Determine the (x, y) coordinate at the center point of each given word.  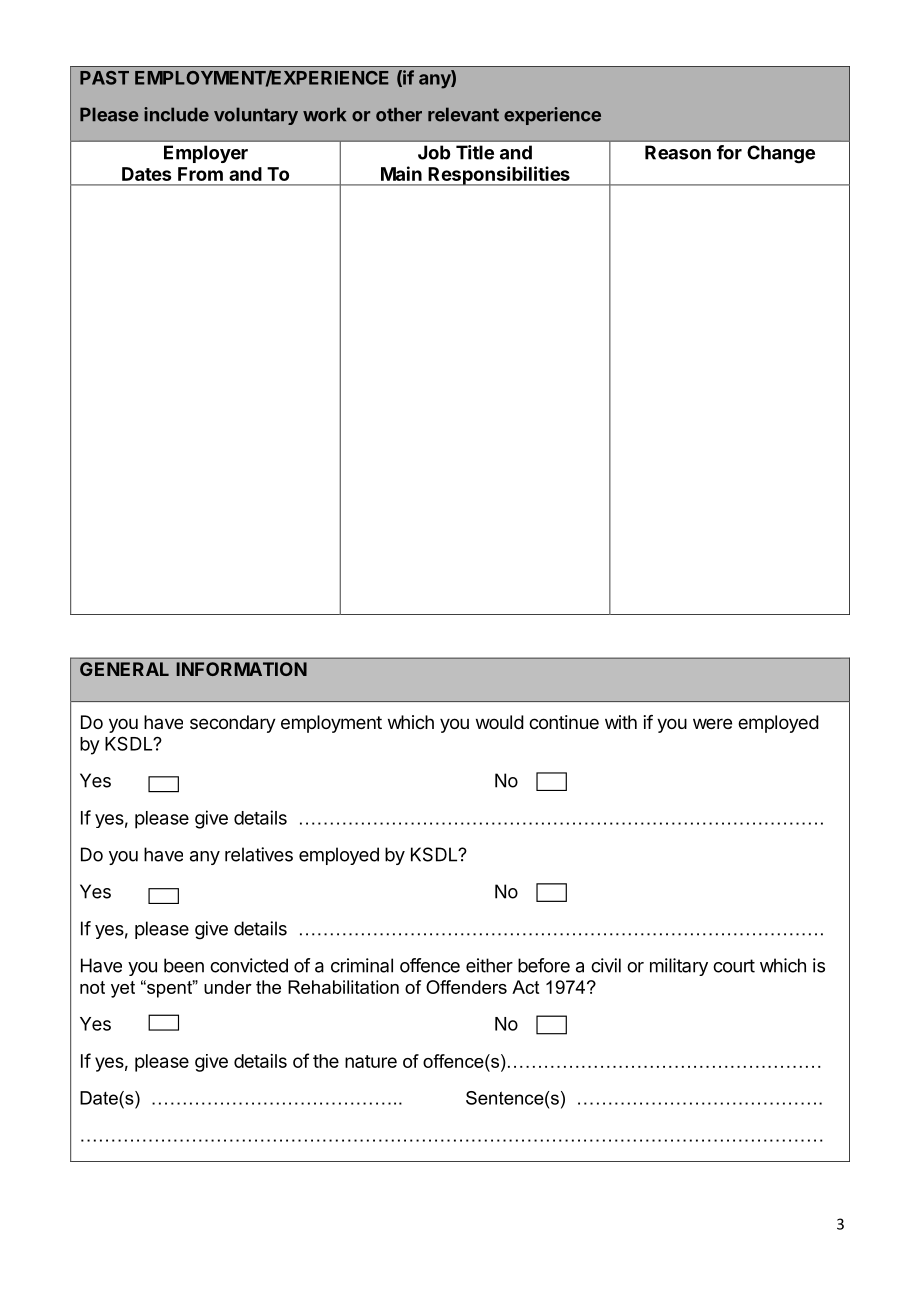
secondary (233, 724)
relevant (463, 114)
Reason (678, 152)
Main (401, 173)
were (712, 723)
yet (123, 989)
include (176, 114)
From (200, 174)
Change (781, 154)
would (500, 722)
